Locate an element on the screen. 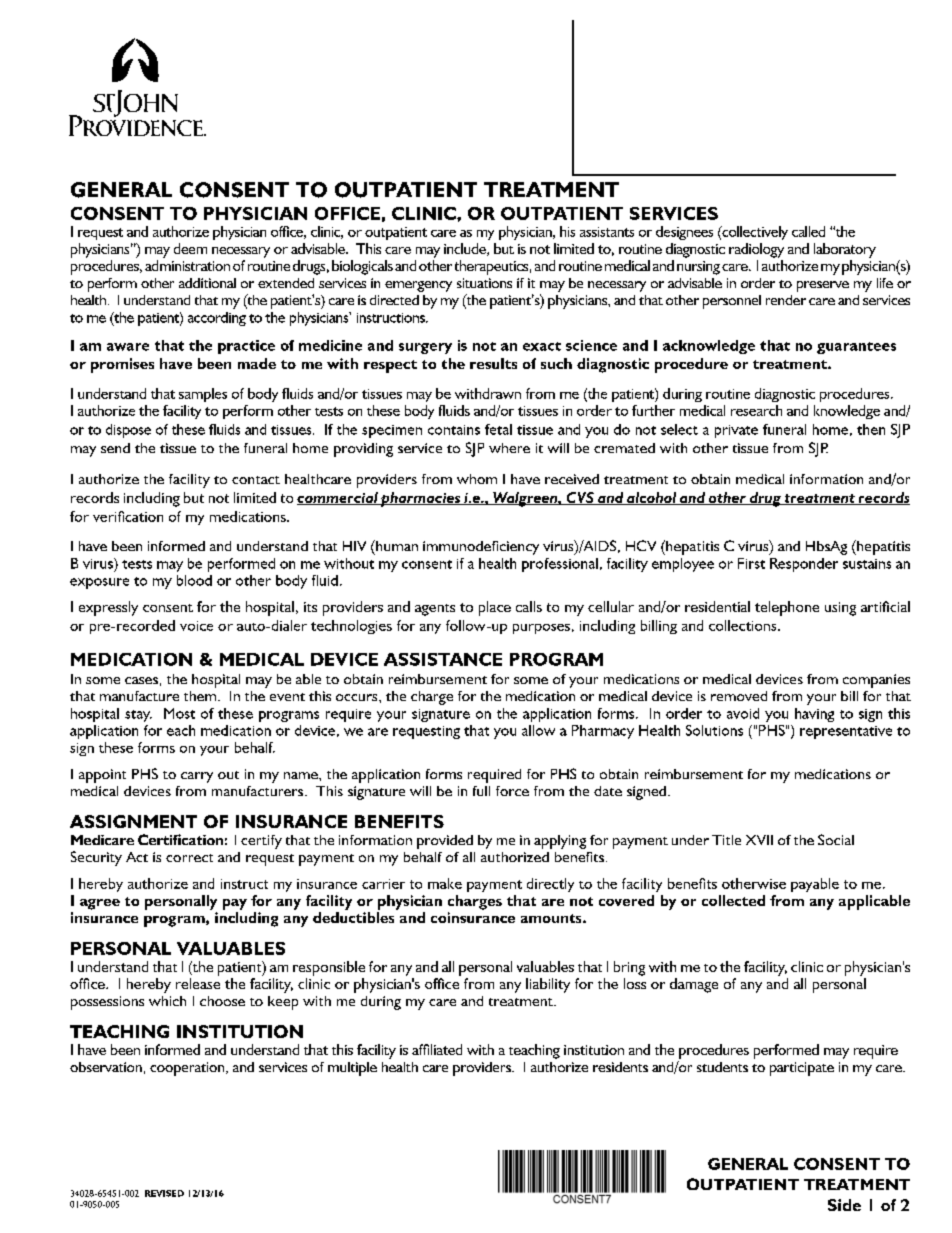  collected is located at coordinates (733, 900).
